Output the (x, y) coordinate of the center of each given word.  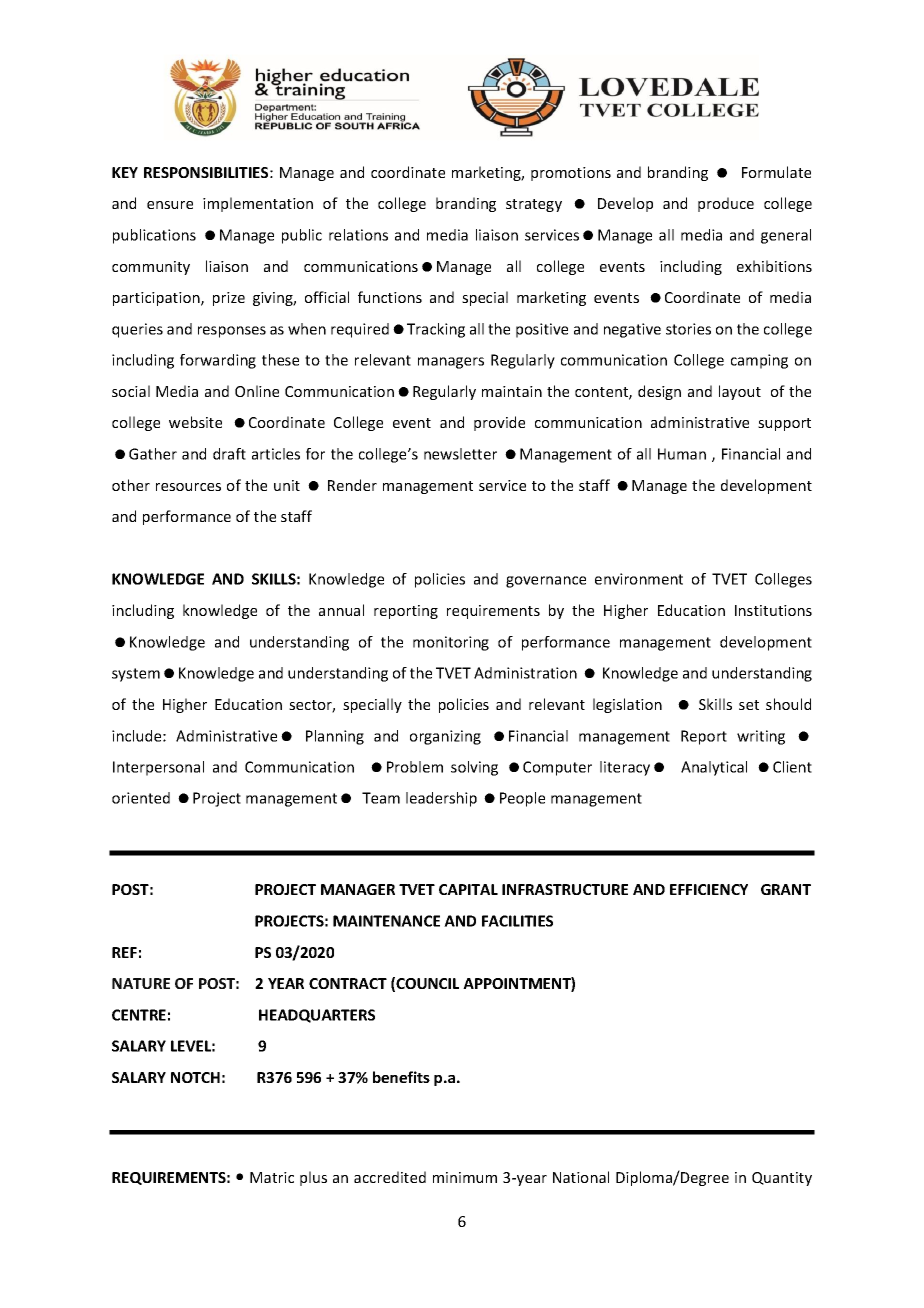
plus (313, 1178)
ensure (170, 205)
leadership (441, 799)
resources (188, 487)
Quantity (782, 1179)
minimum (465, 1177)
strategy (534, 205)
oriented (141, 798)
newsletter (460, 454)
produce (726, 204)
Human (682, 454)
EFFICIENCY (709, 889)
